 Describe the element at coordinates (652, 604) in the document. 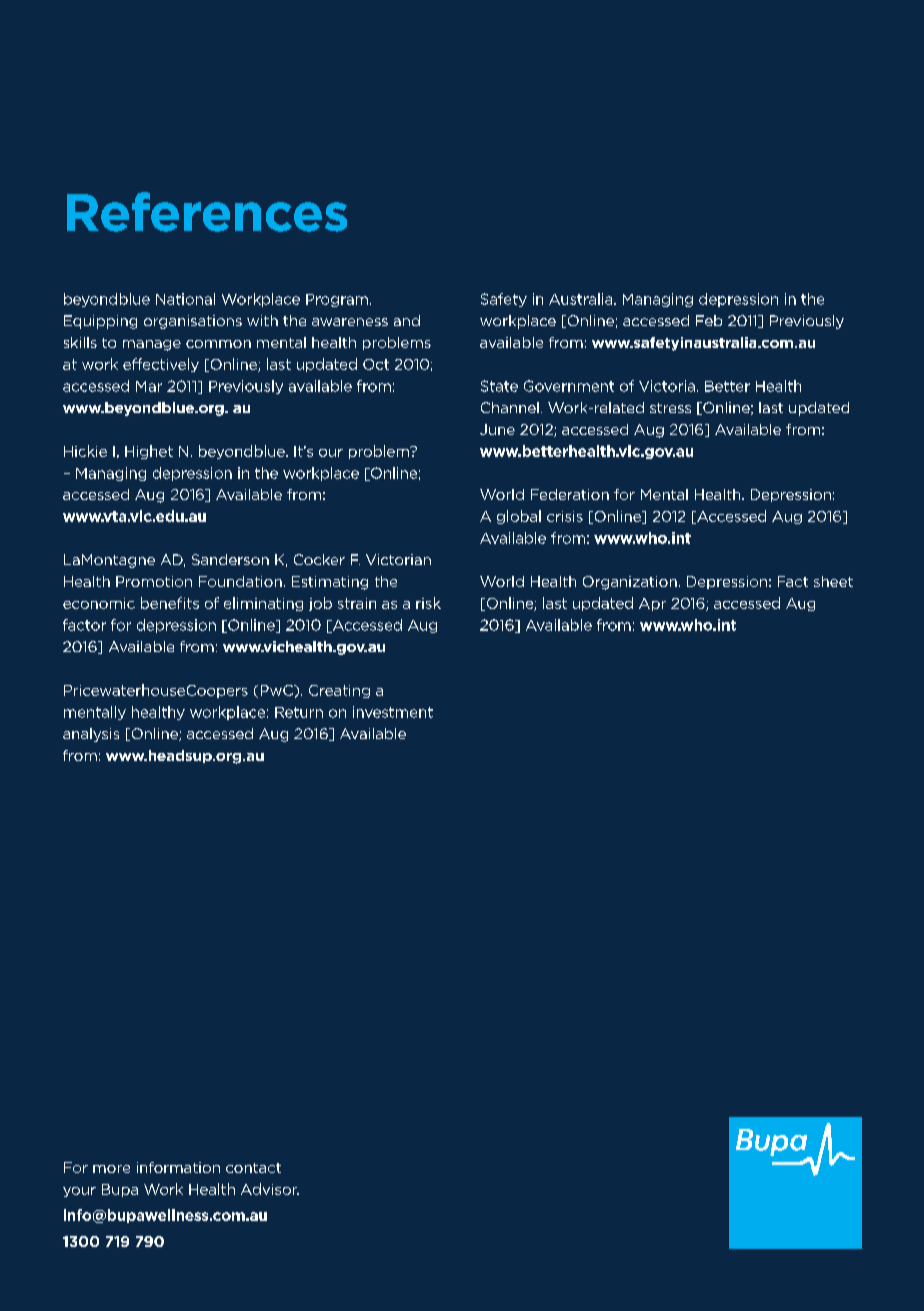

I see `Apr` at that location.
